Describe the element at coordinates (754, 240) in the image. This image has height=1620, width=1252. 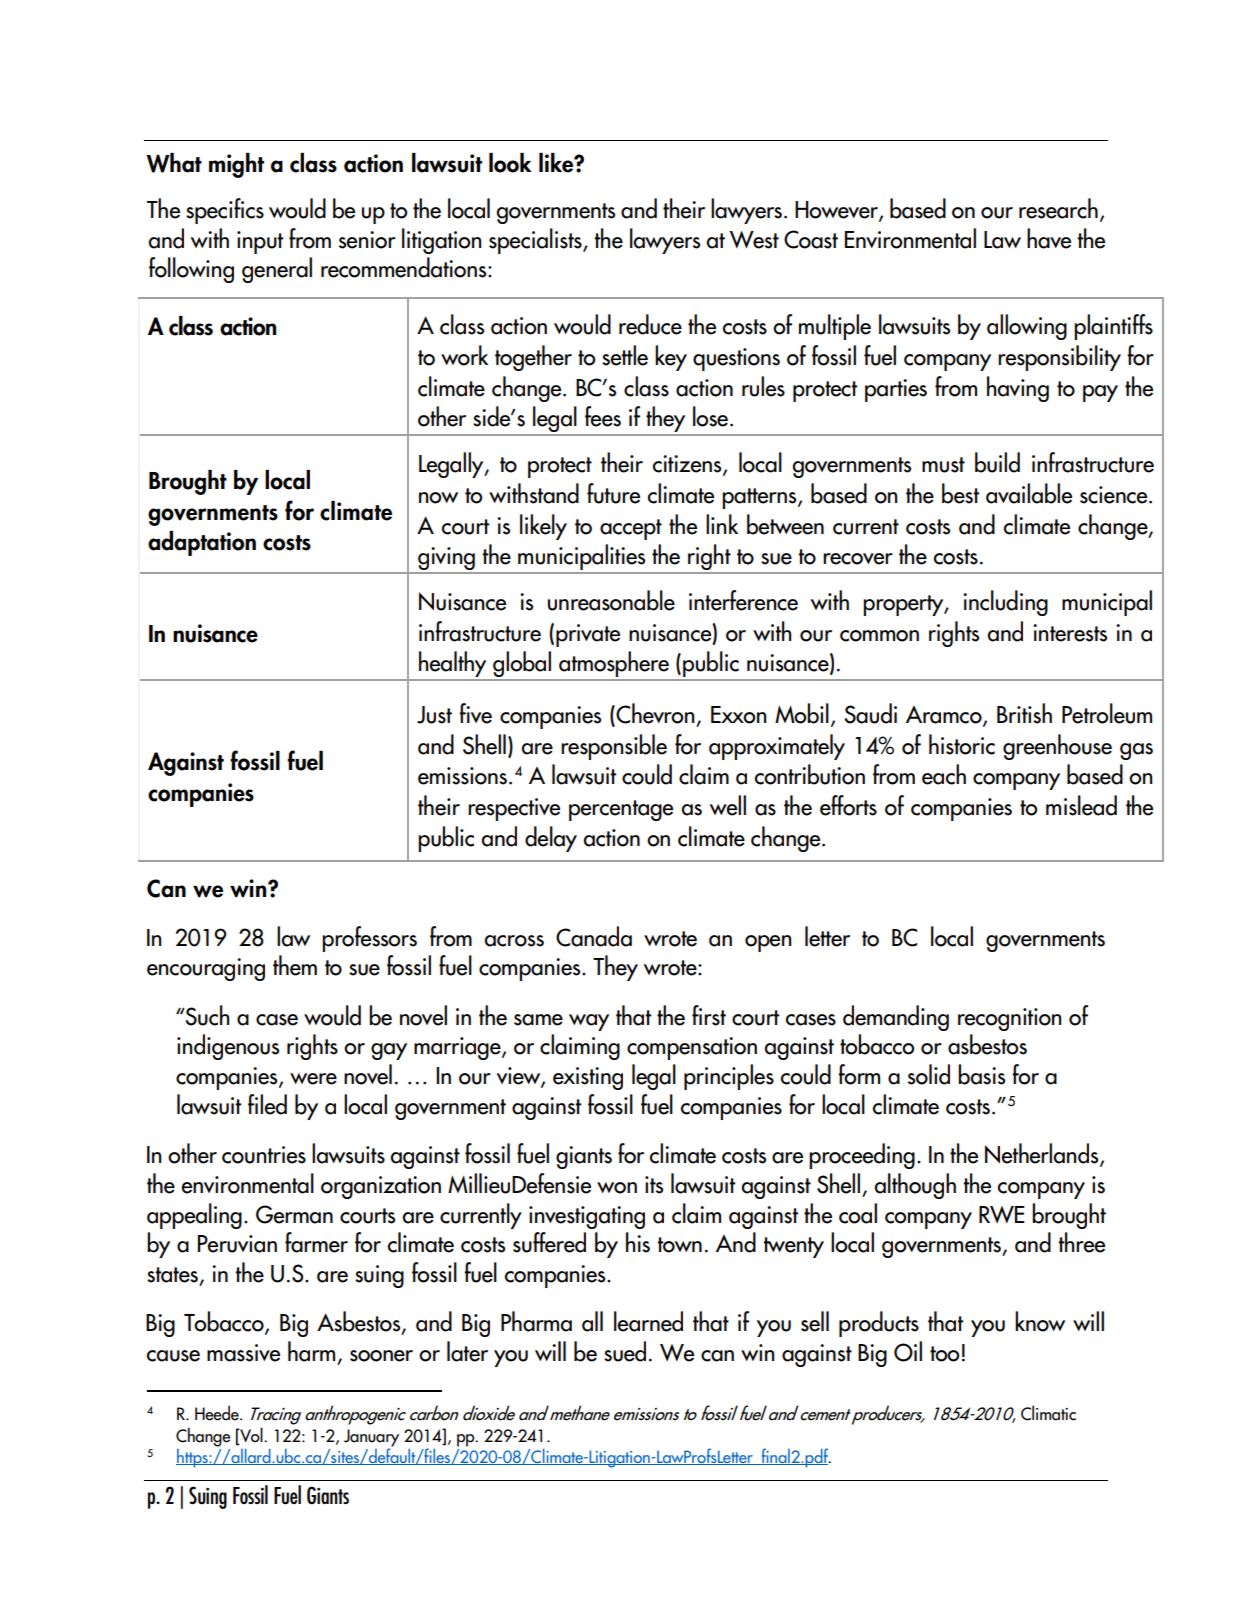
I see `West` at that location.
